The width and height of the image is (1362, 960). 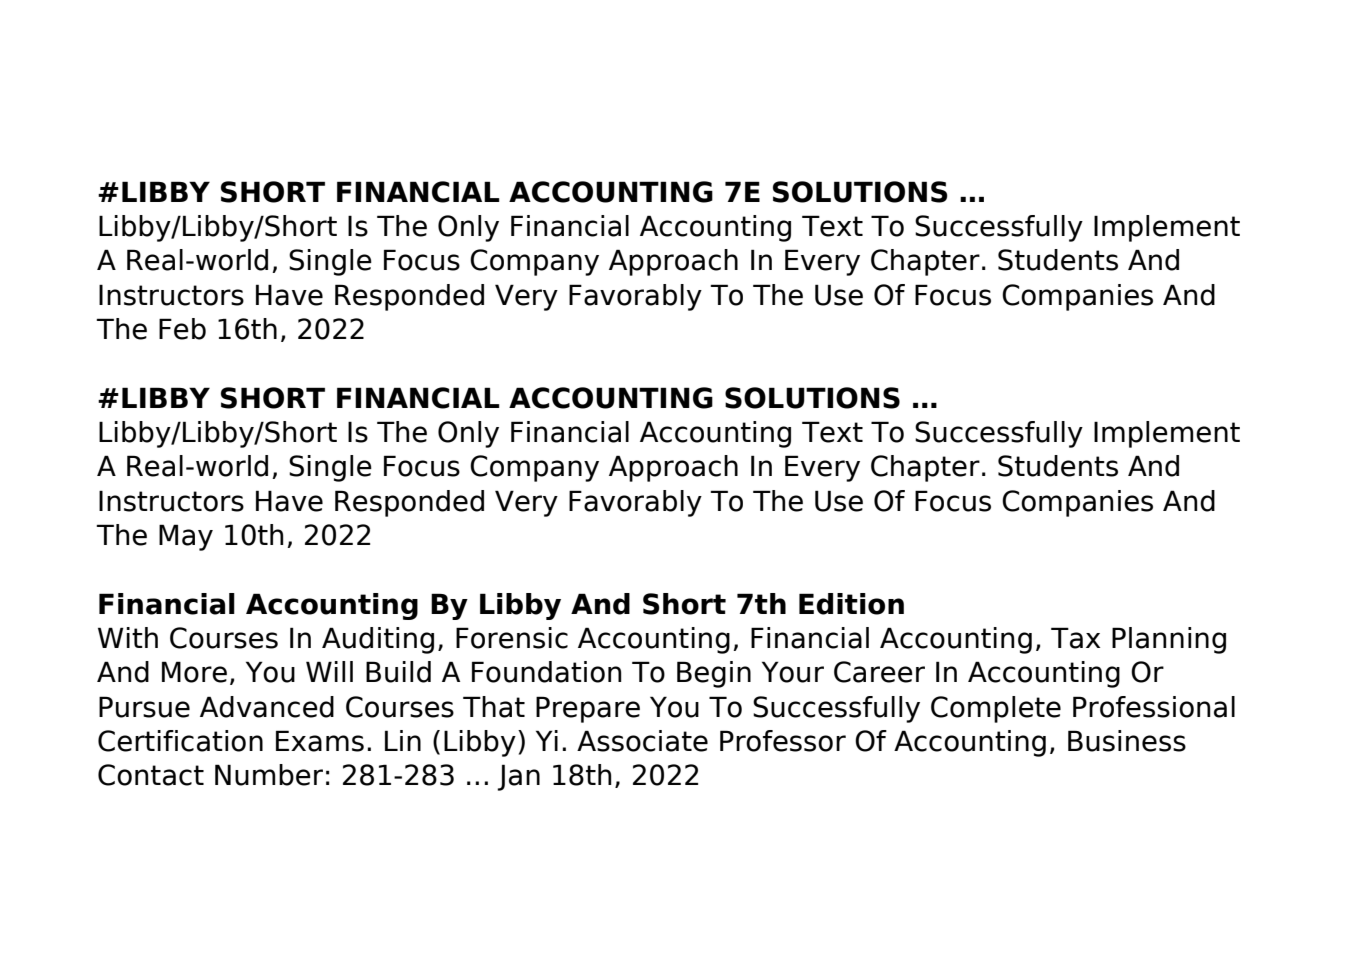 I want to click on May, so click(x=186, y=537).
